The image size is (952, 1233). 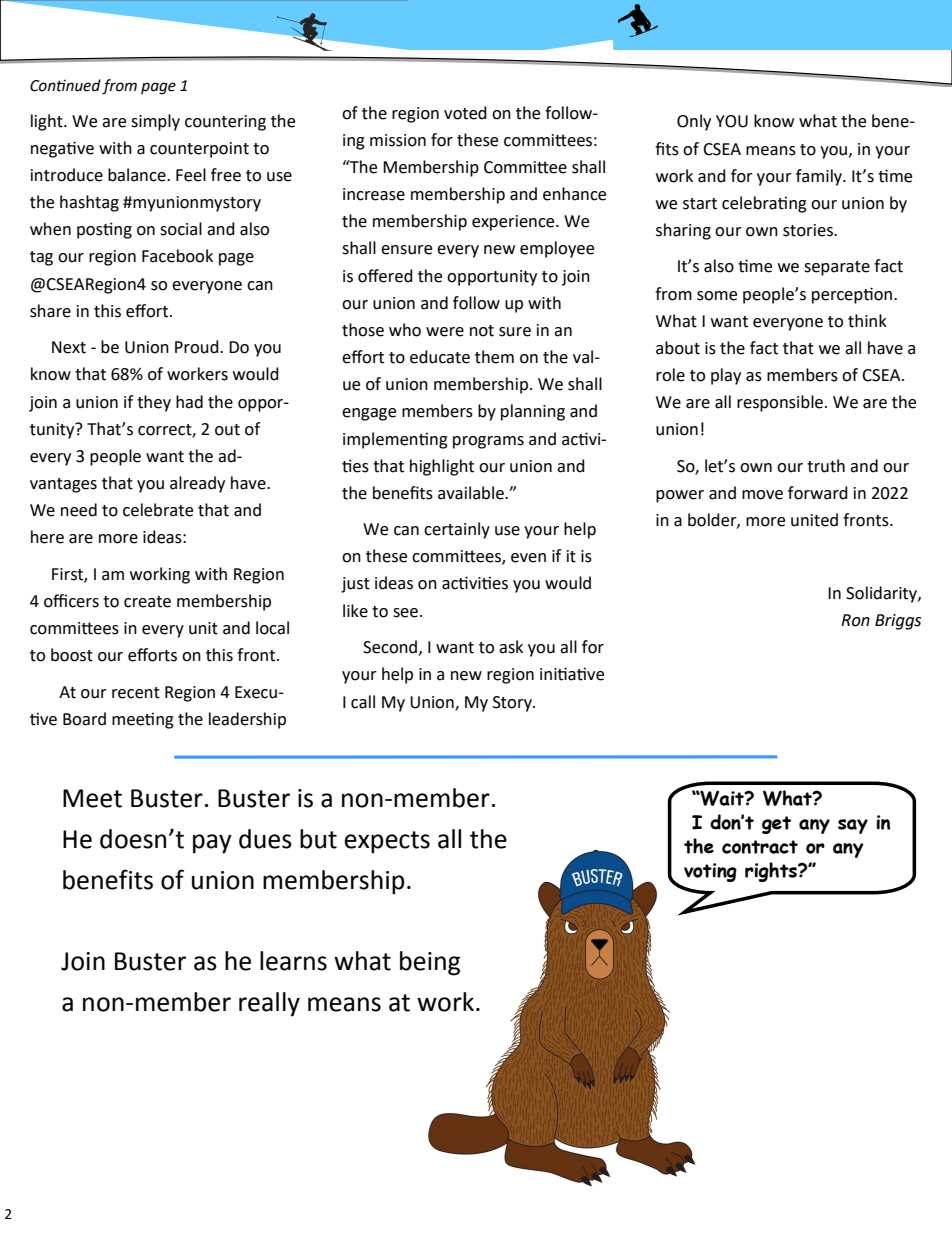 What do you see at coordinates (269, 1004) in the page?
I see `really` at bounding box center [269, 1004].
